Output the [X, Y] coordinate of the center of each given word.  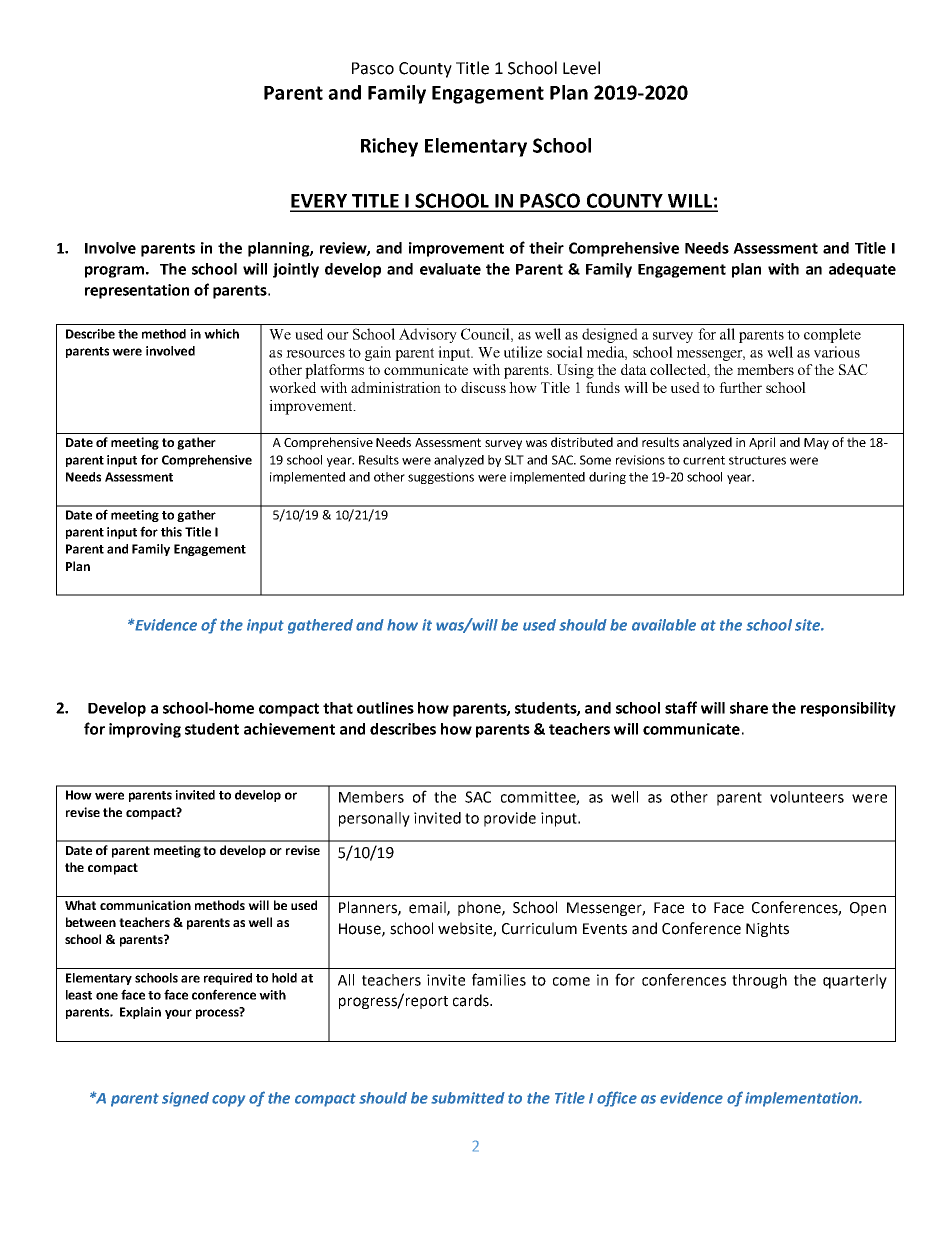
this [171, 532]
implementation [802, 1099]
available [664, 625]
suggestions [441, 478]
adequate [862, 270]
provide [510, 819]
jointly [296, 270]
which [221, 334]
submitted [468, 1098]
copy [228, 1101]
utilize [523, 352]
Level [581, 68]
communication [145, 905]
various [837, 352]
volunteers [807, 797]
